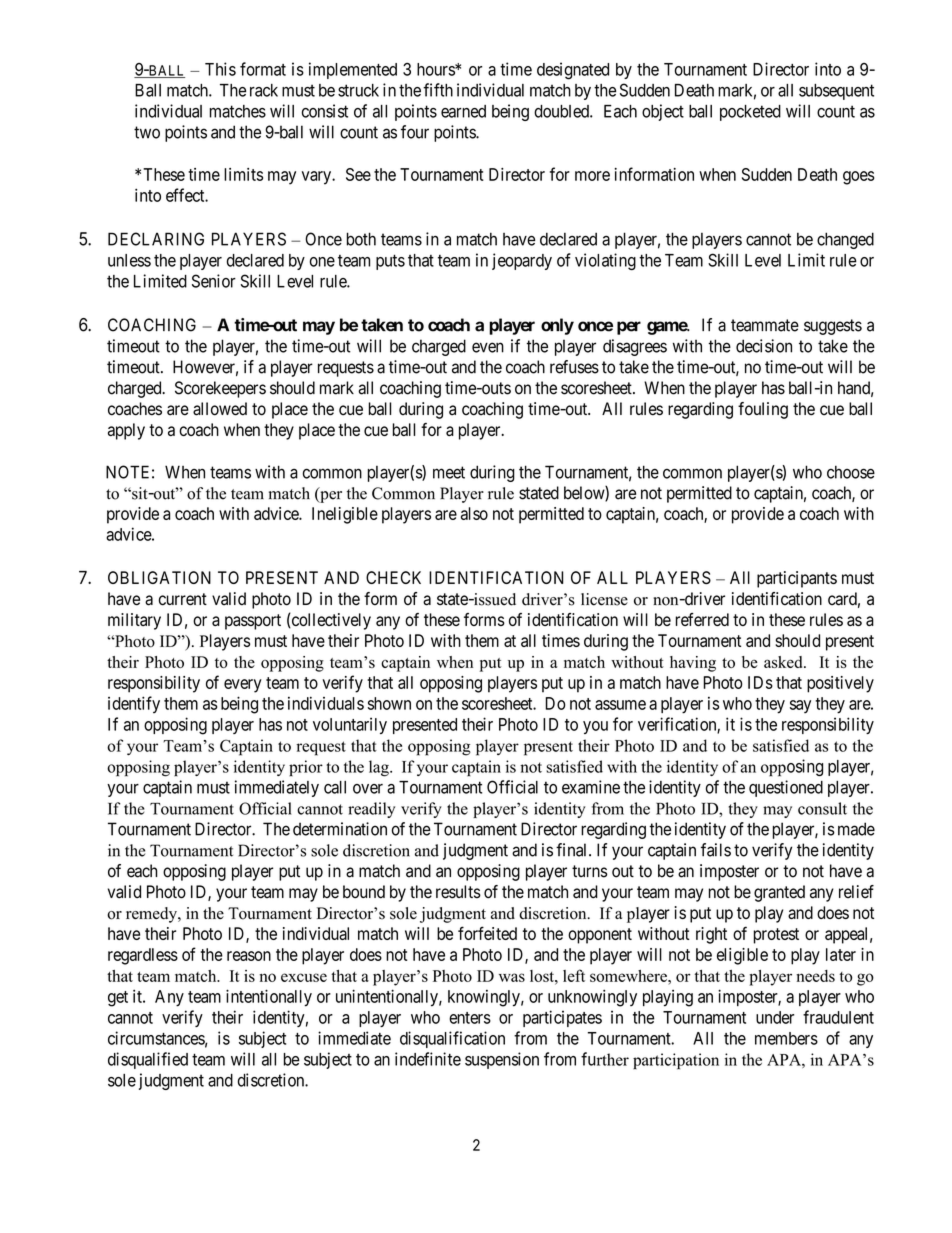  Describe the element at coordinates (784, 662) in the screenshot. I see `asked` at that location.
